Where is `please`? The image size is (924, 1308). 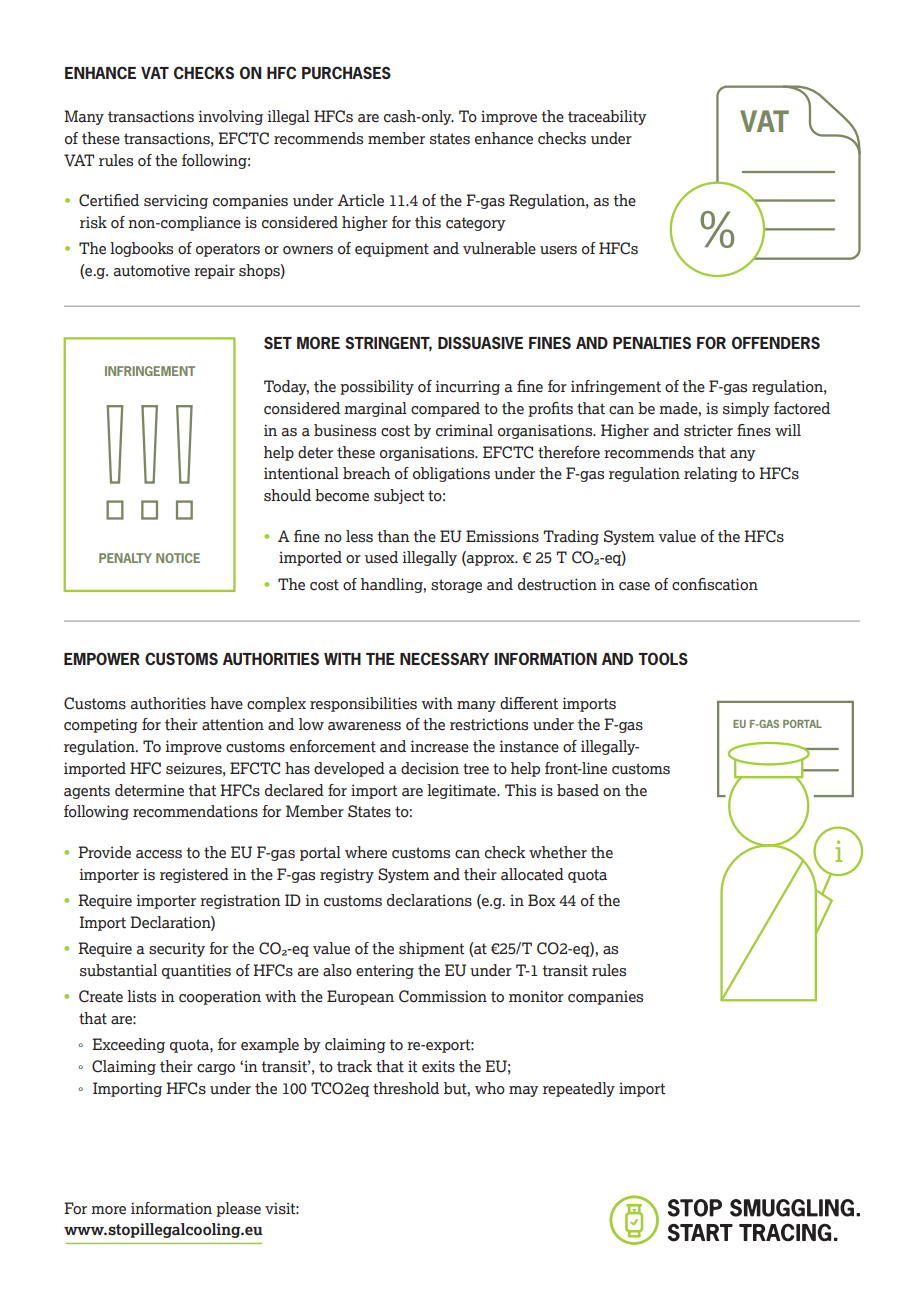
please is located at coordinates (238, 1209).
